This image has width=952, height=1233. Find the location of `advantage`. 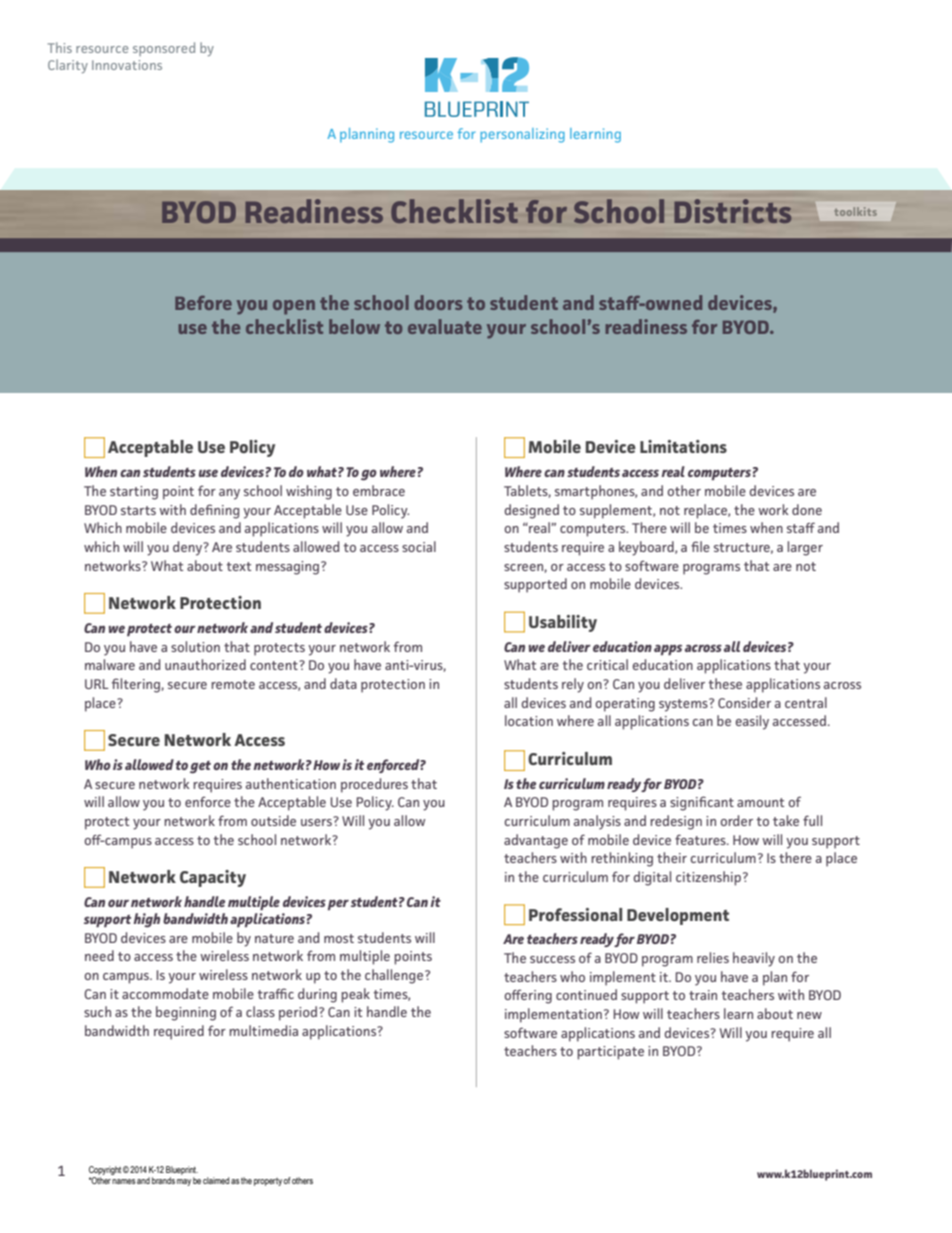

advantage is located at coordinates (536, 841).
